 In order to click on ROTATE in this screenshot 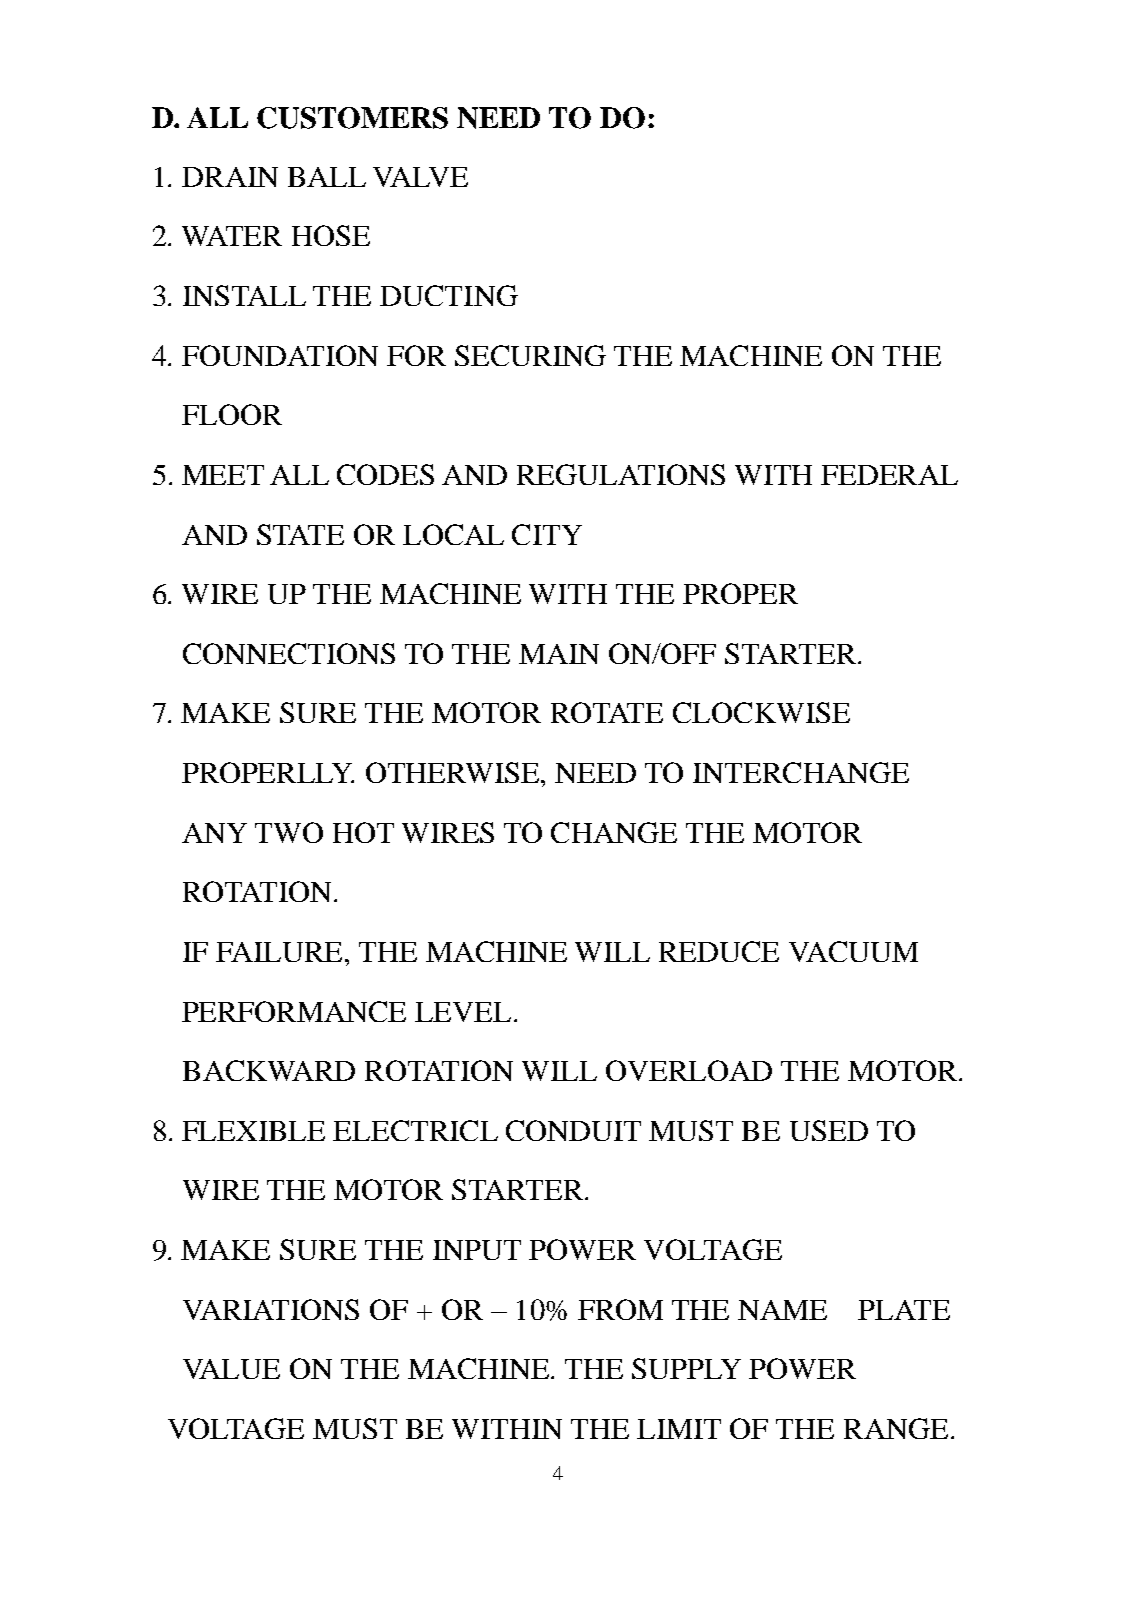, I will do `click(607, 712)`.
